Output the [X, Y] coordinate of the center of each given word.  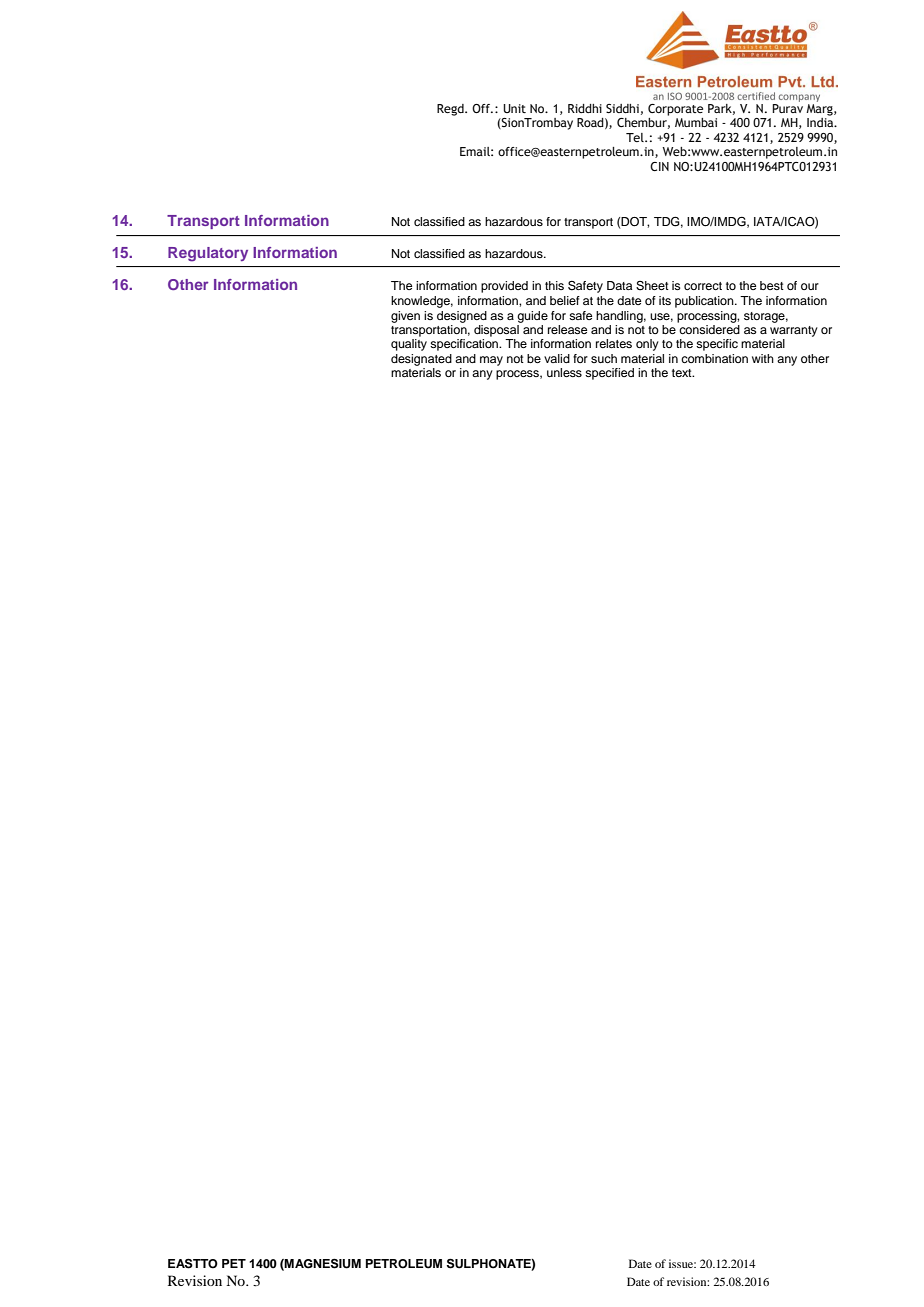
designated [421, 360]
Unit [514, 108]
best [772, 285]
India [821, 122]
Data [619, 285]
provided [504, 287]
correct [703, 286]
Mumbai [696, 122]
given [405, 317]
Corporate [675, 110]
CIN [659, 166]
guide [532, 317]
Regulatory [208, 254]
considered [709, 329]
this [554, 285]
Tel [636, 137]
